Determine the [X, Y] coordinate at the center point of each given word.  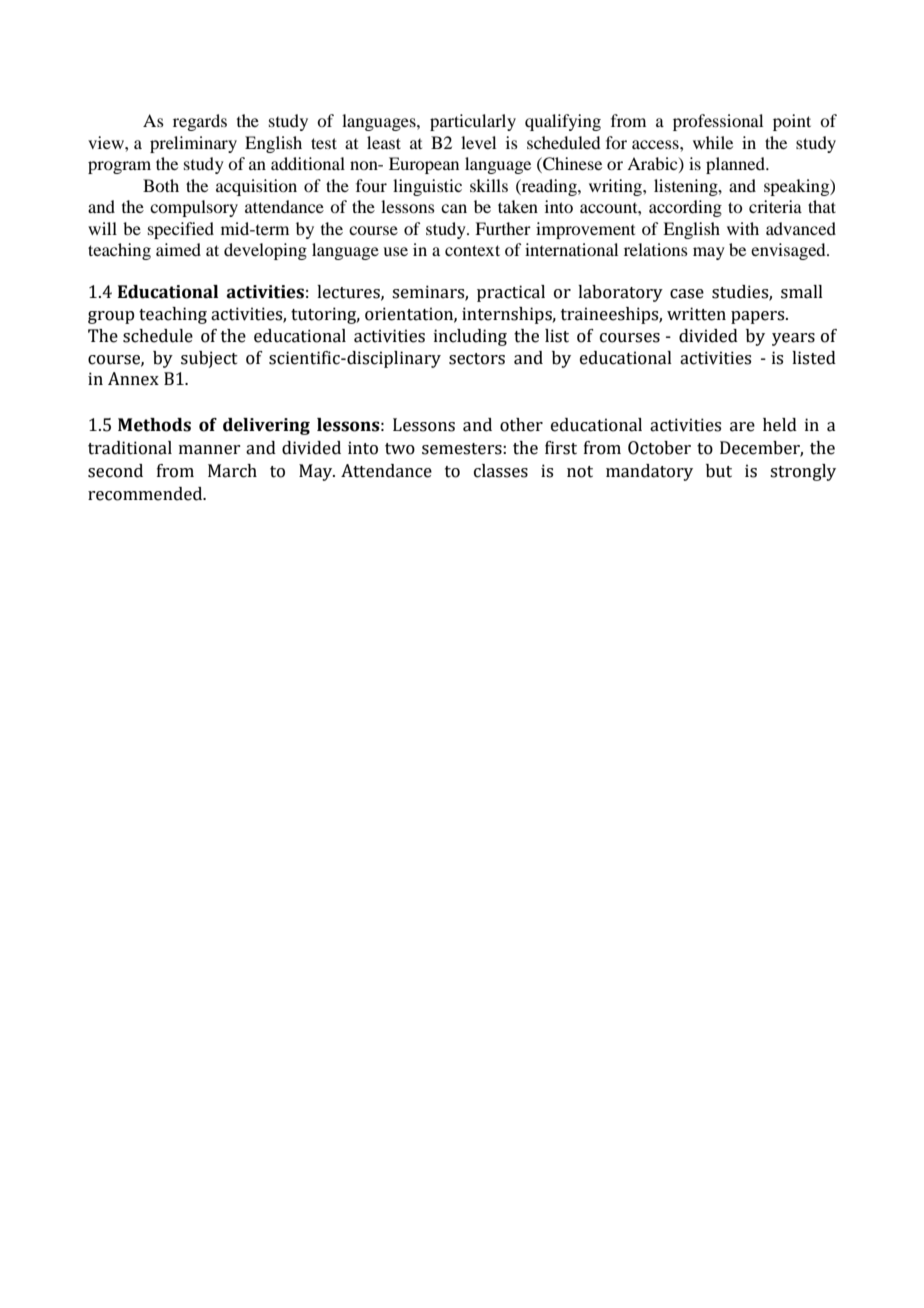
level [478, 142]
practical [511, 293]
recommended [146, 494]
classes [501, 471]
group [111, 317]
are [742, 427]
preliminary [193, 144]
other [521, 425]
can [454, 208]
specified [181, 230]
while [713, 142]
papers [759, 317]
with [743, 228]
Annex [133, 379]
